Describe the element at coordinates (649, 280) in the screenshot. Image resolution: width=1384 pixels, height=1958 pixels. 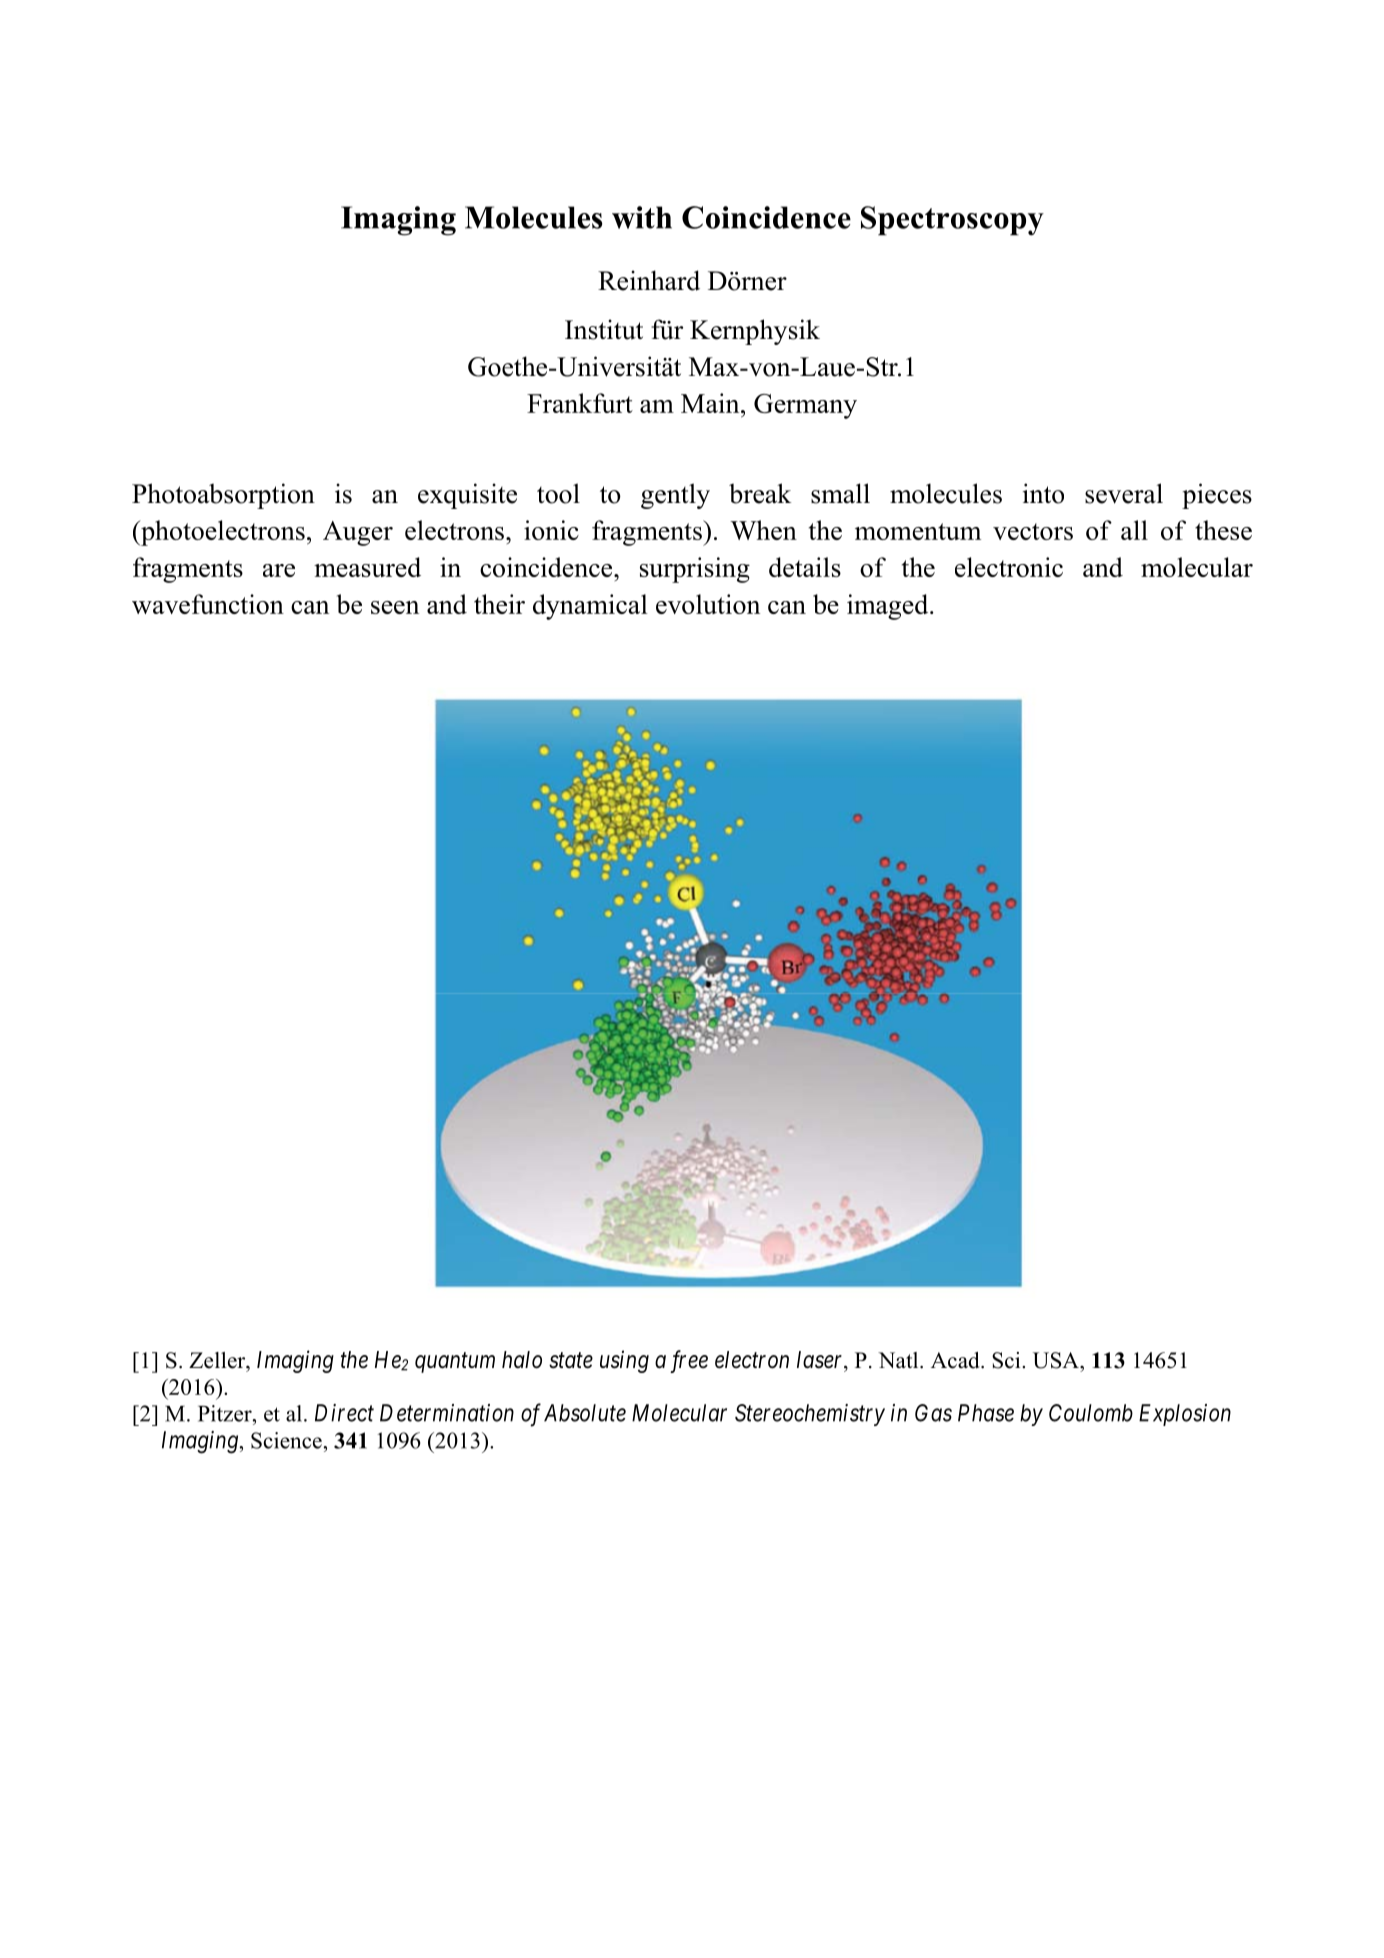
I see `Reinhard` at that location.
